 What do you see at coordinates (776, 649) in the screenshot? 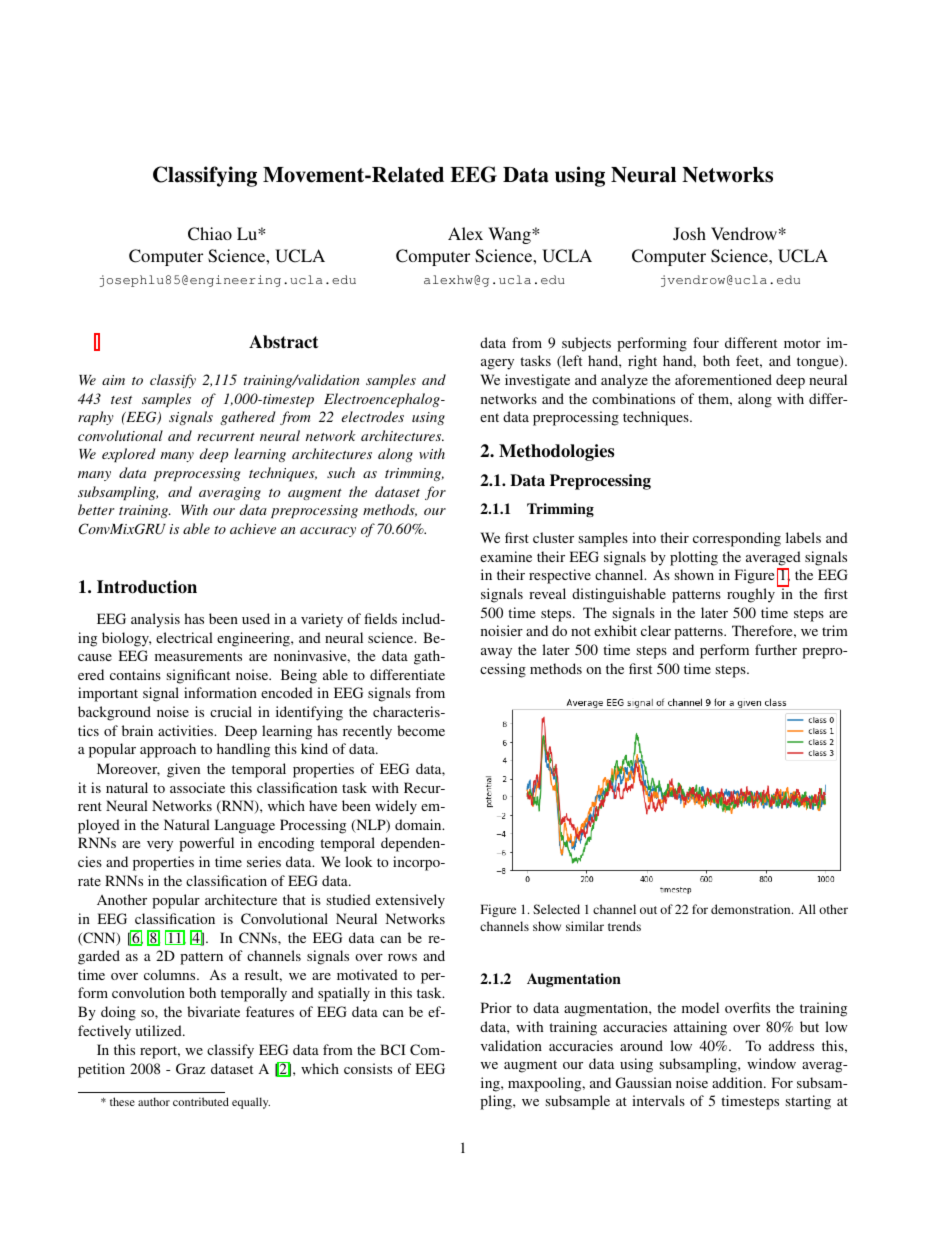
I see `further` at bounding box center [776, 649].
